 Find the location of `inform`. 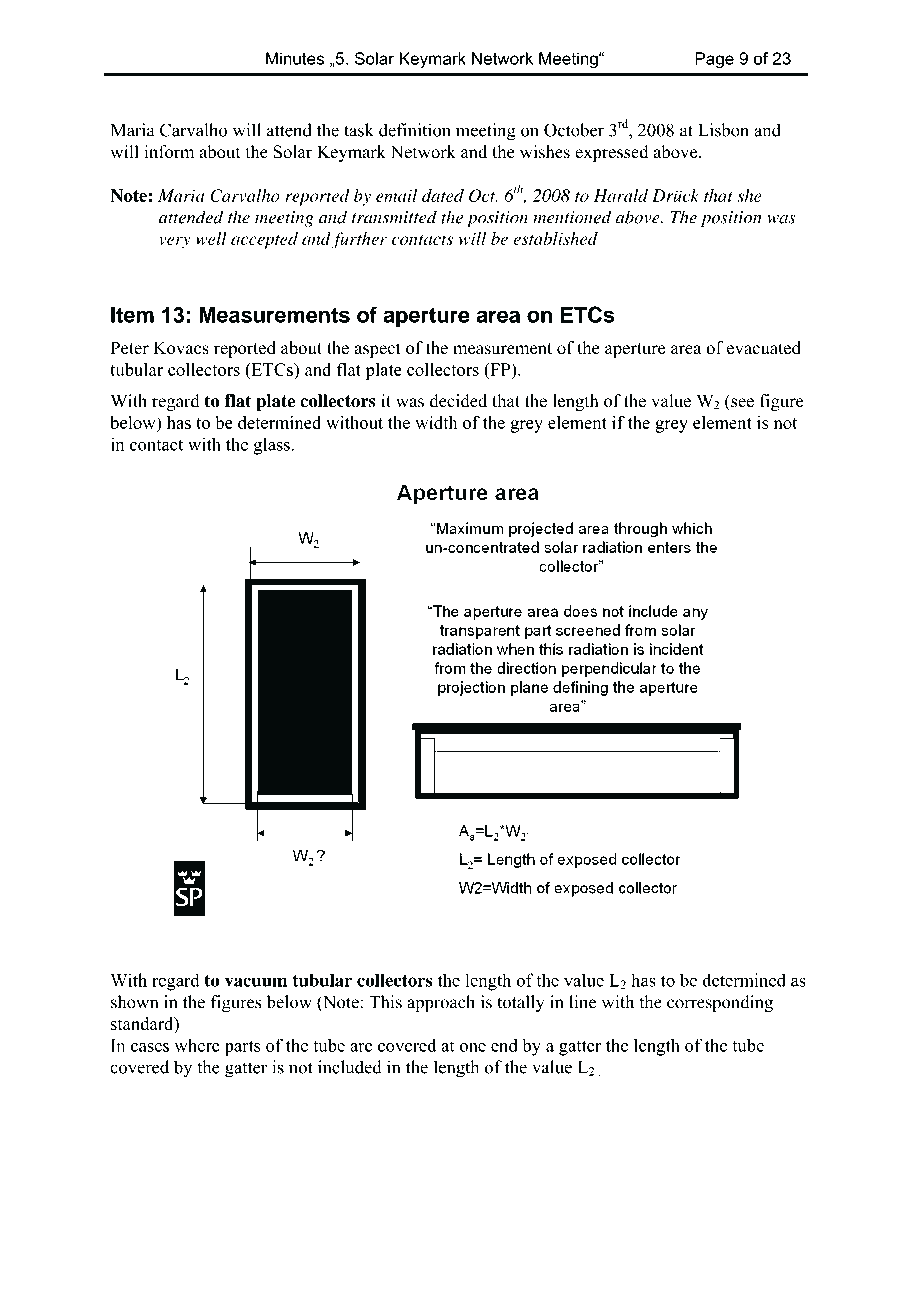

inform is located at coordinates (169, 152).
